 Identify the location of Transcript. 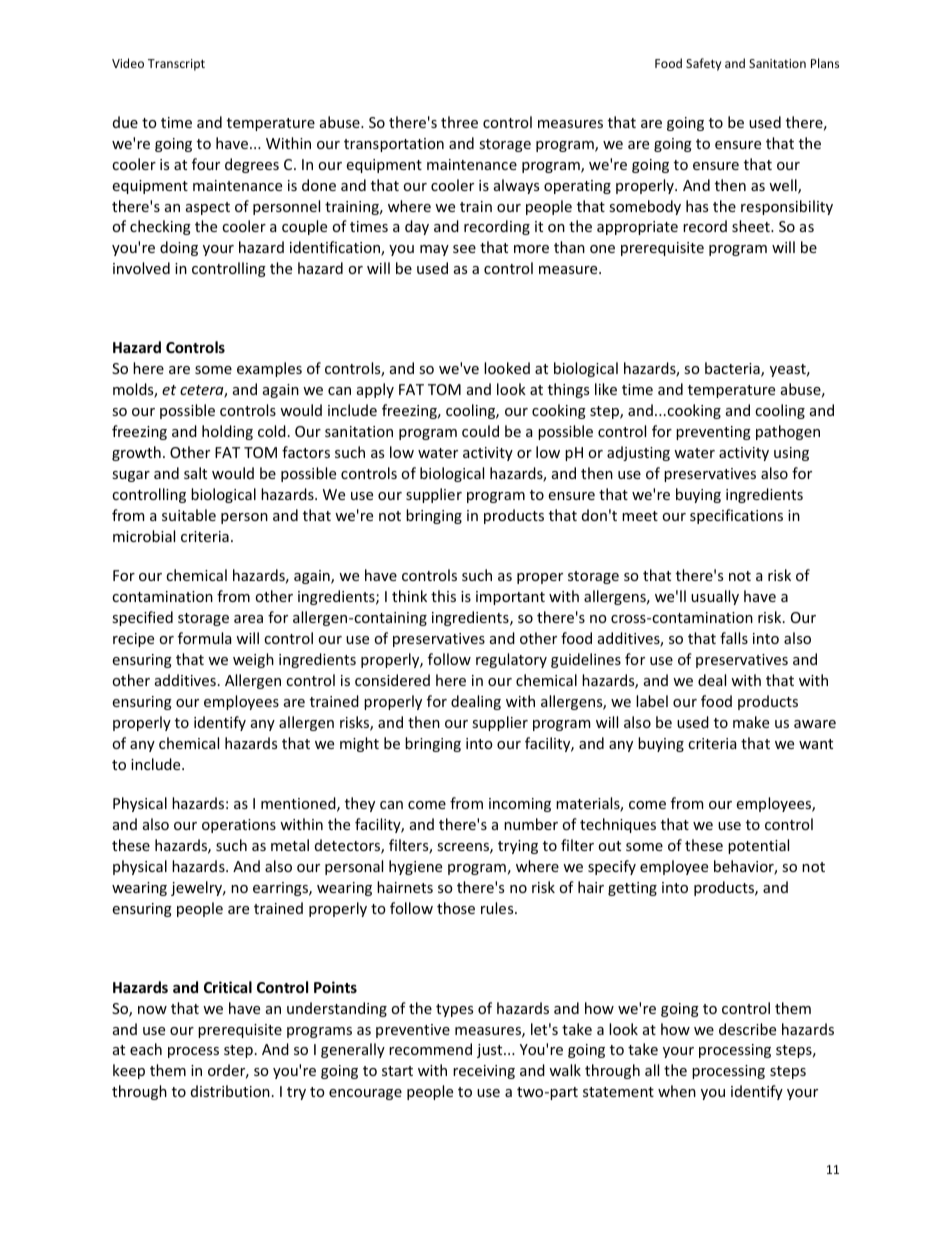
(176, 65).
